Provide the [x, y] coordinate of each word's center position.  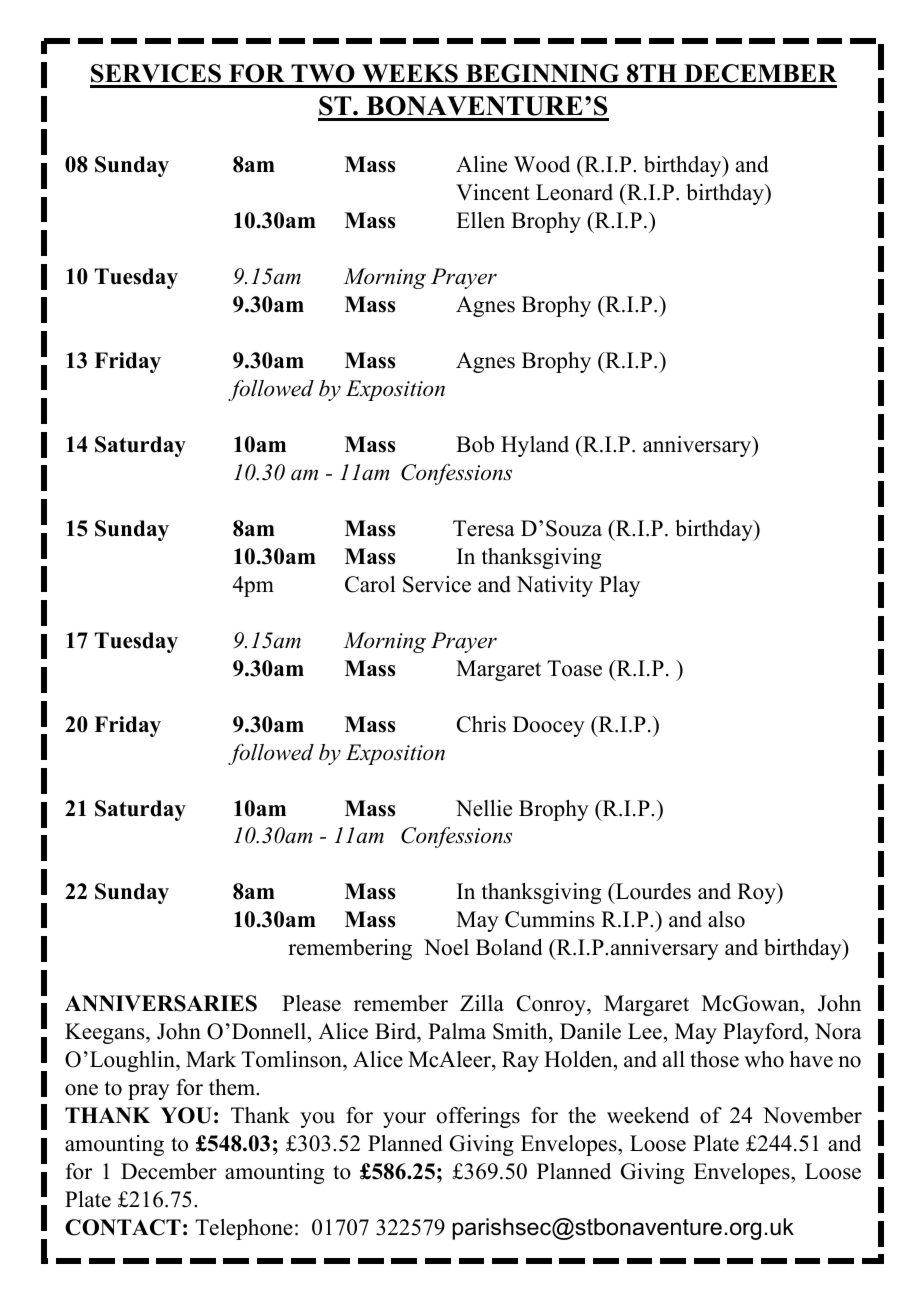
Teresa [484, 528]
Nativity [554, 586]
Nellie [484, 808]
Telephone [244, 1229]
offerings [478, 1117]
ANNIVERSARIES [161, 1003]
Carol [370, 584]
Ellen [480, 220]
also [726, 919]
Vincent [493, 192]
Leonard [574, 192]
